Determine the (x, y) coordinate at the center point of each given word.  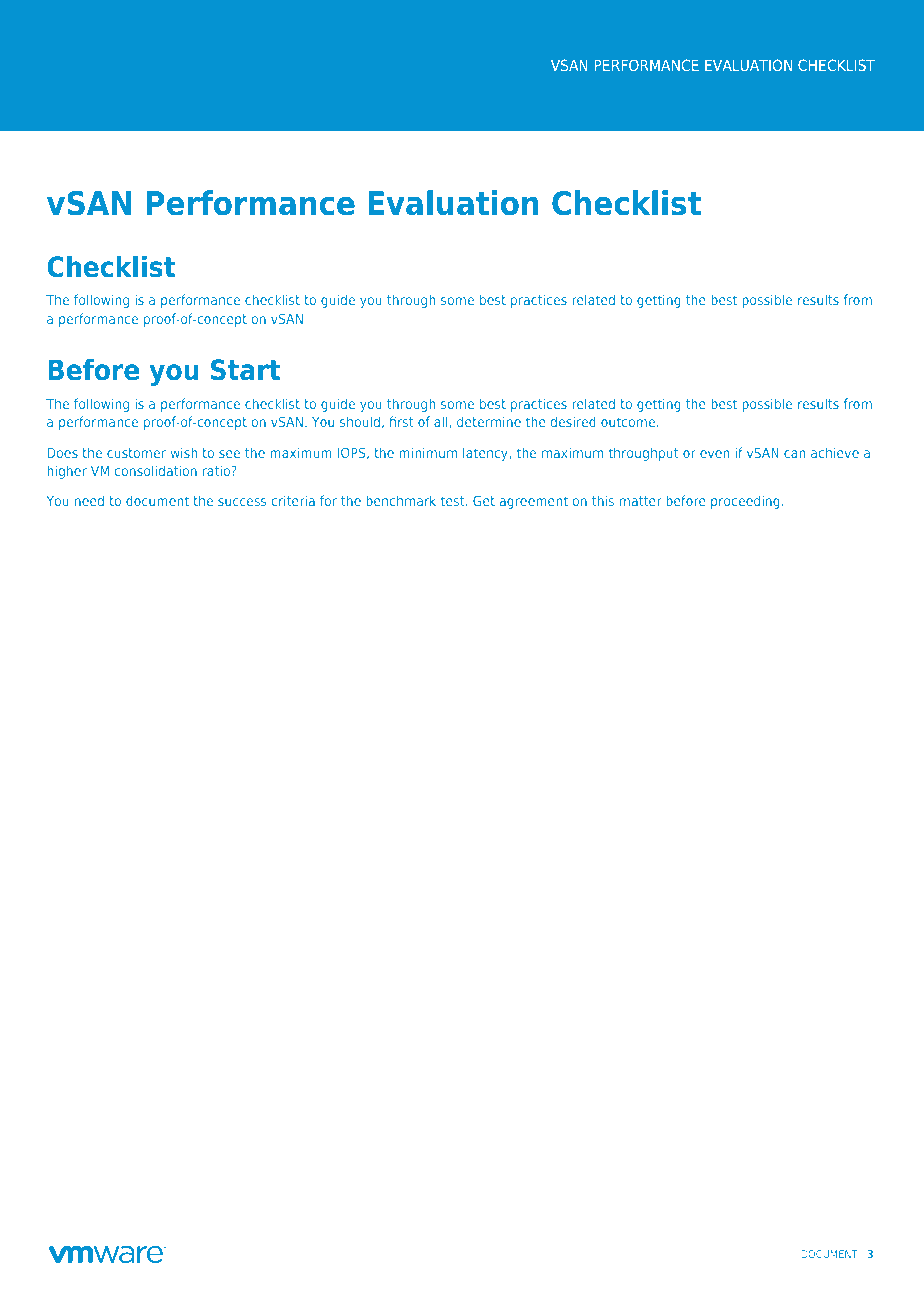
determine (489, 421)
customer (136, 453)
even (715, 454)
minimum (428, 452)
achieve (835, 452)
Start (245, 370)
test (454, 501)
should (360, 421)
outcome (629, 422)
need (89, 500)
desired (573, 421)
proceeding (745, 502)
